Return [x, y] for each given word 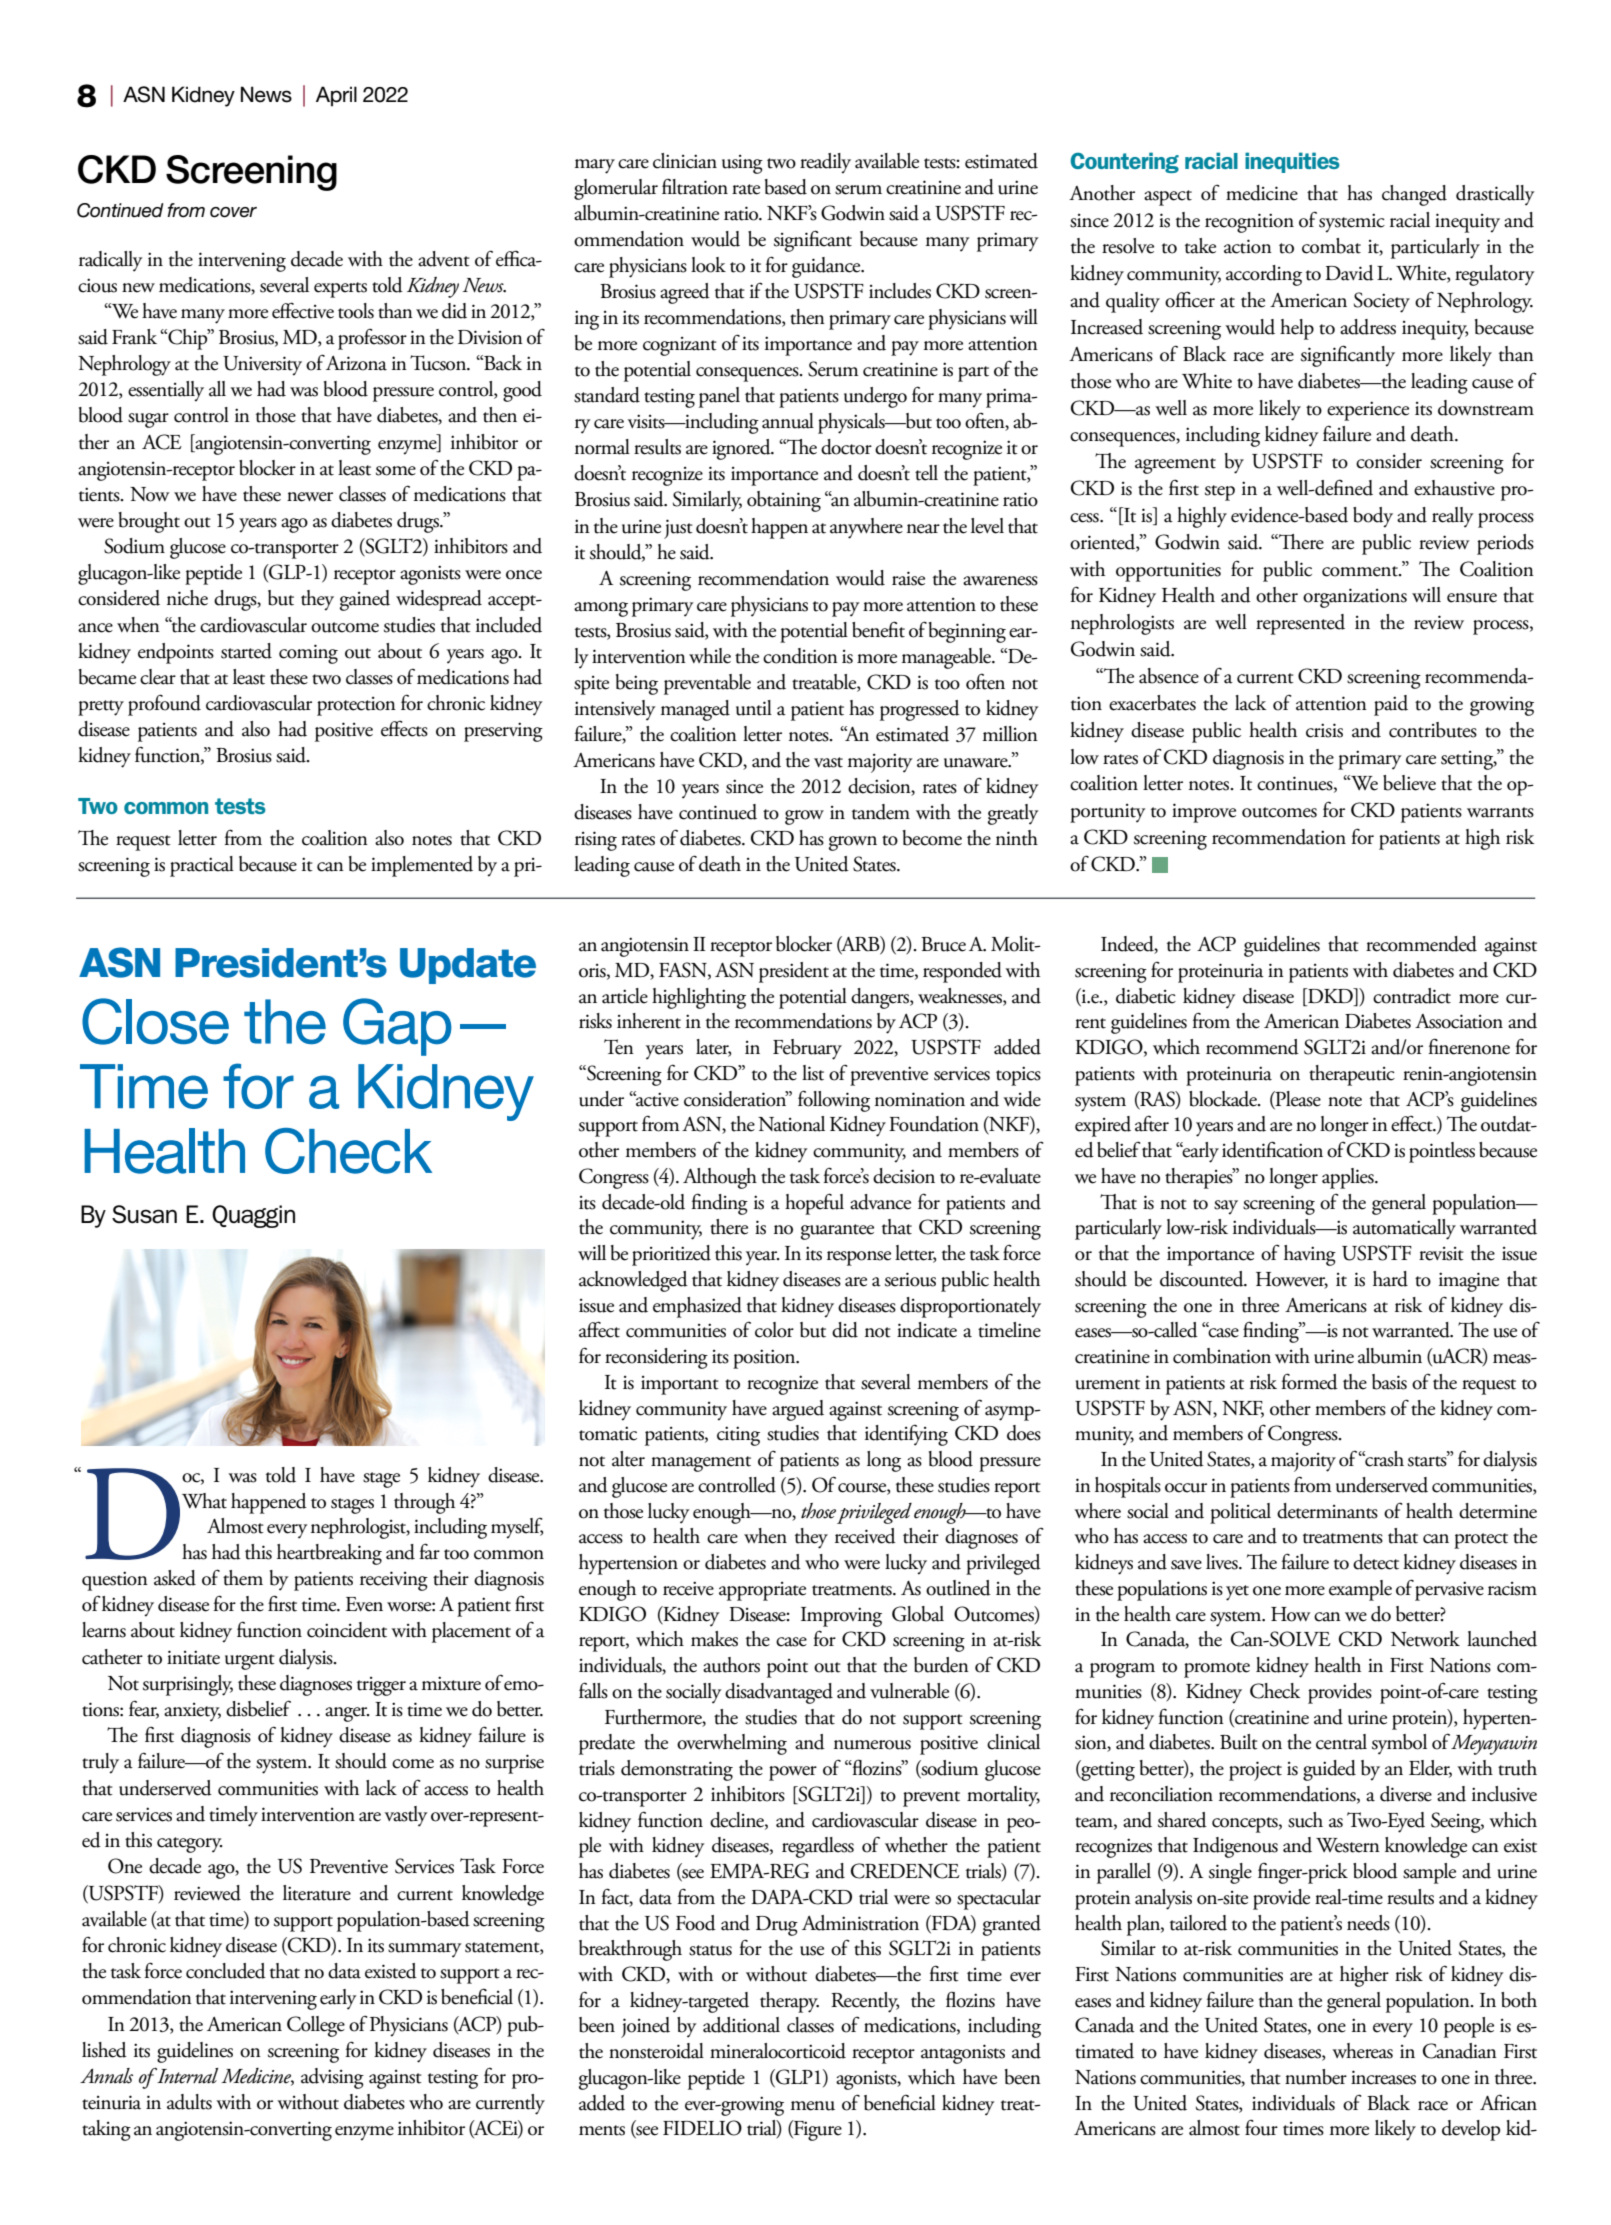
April [336, 96]
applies [1349, 1178]
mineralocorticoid [778, 2051]
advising [332, 2078]
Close [155, 1021]
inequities [1292, 162]
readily [825, 163]
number [1316, 2077]
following [834, 1101]
